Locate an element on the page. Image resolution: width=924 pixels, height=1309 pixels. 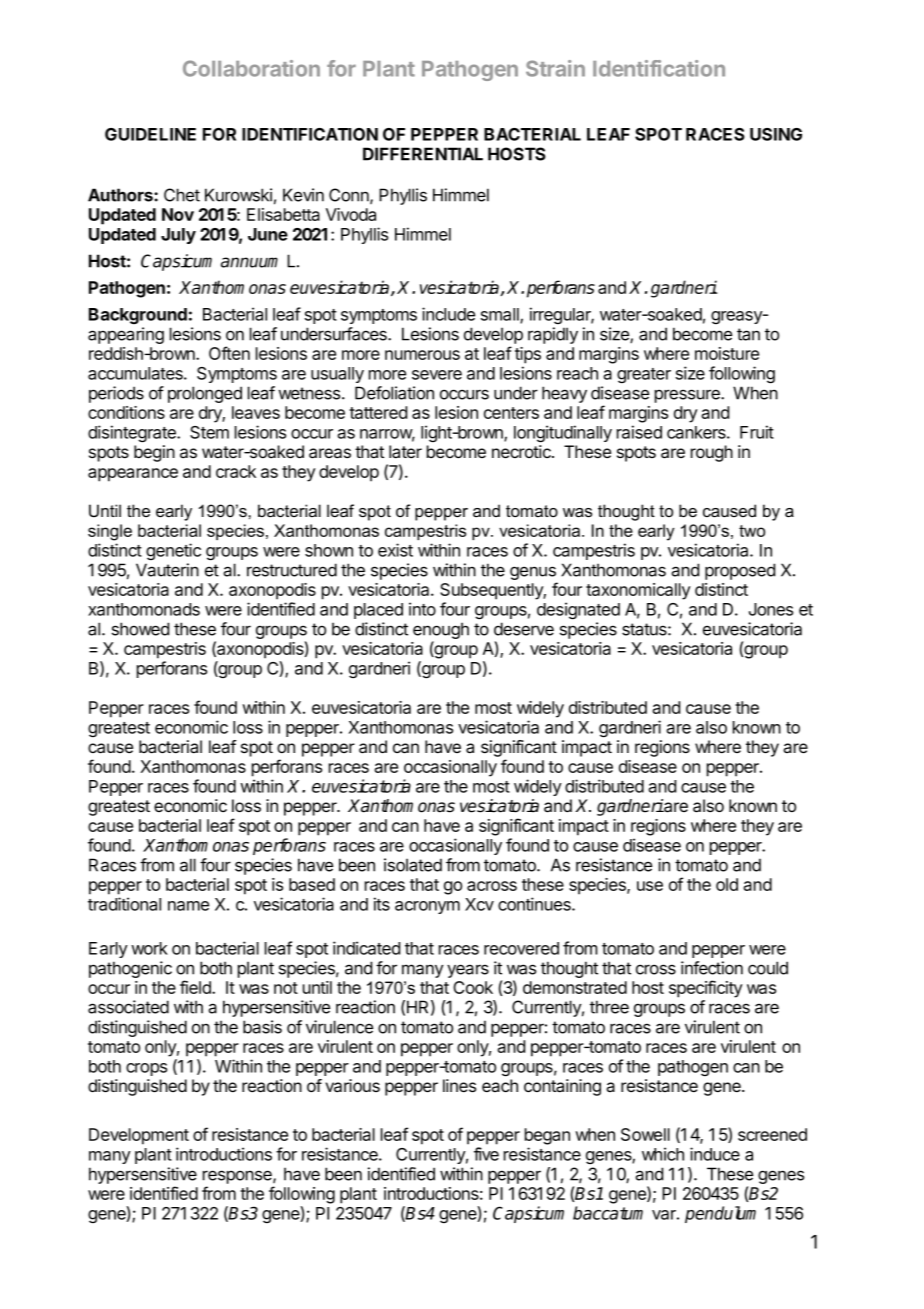
GUIDELINE is located at coordinates (150, 134).
